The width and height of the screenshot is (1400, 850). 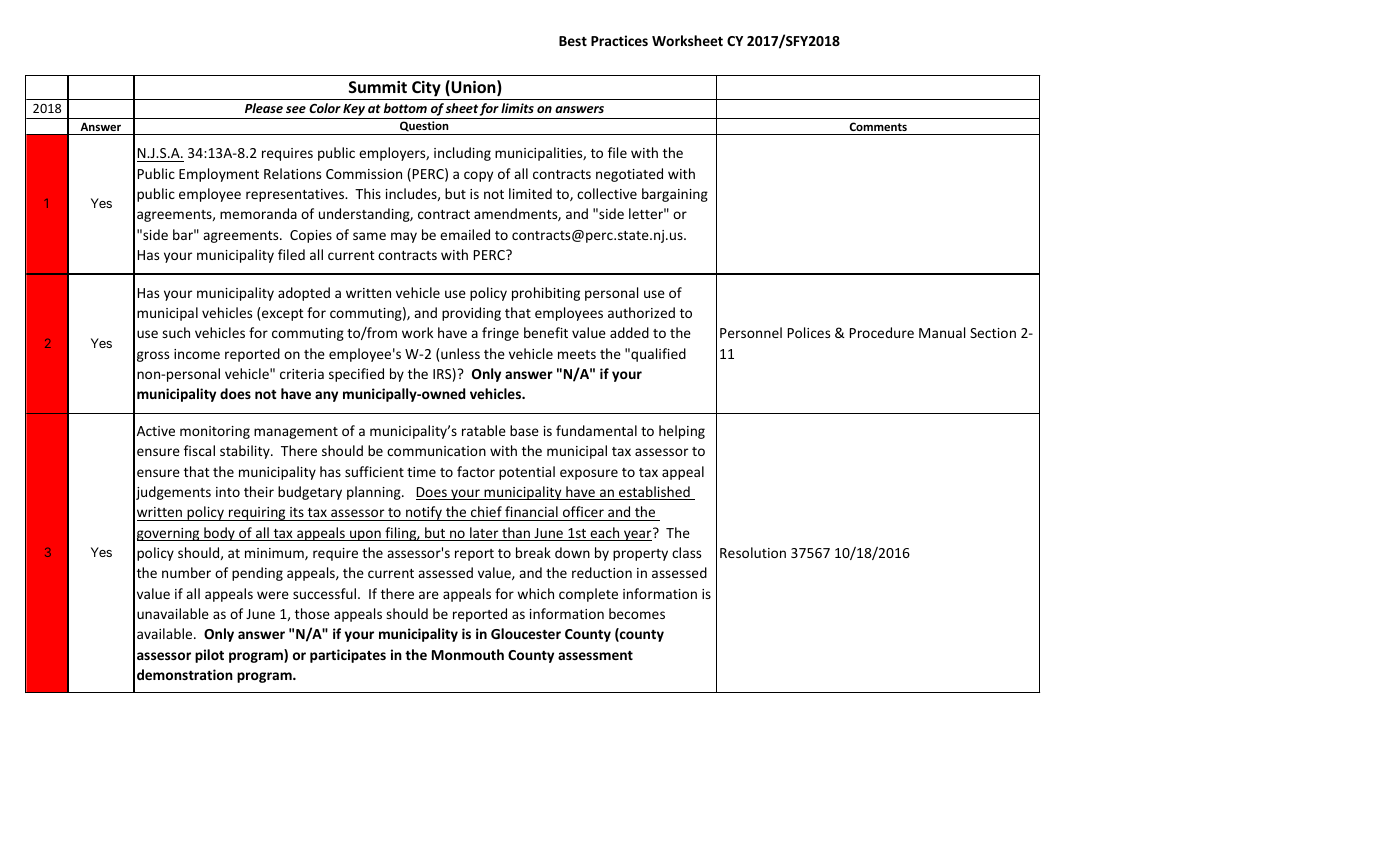 I want to click on Procedure, so click(x=882, y=332).
